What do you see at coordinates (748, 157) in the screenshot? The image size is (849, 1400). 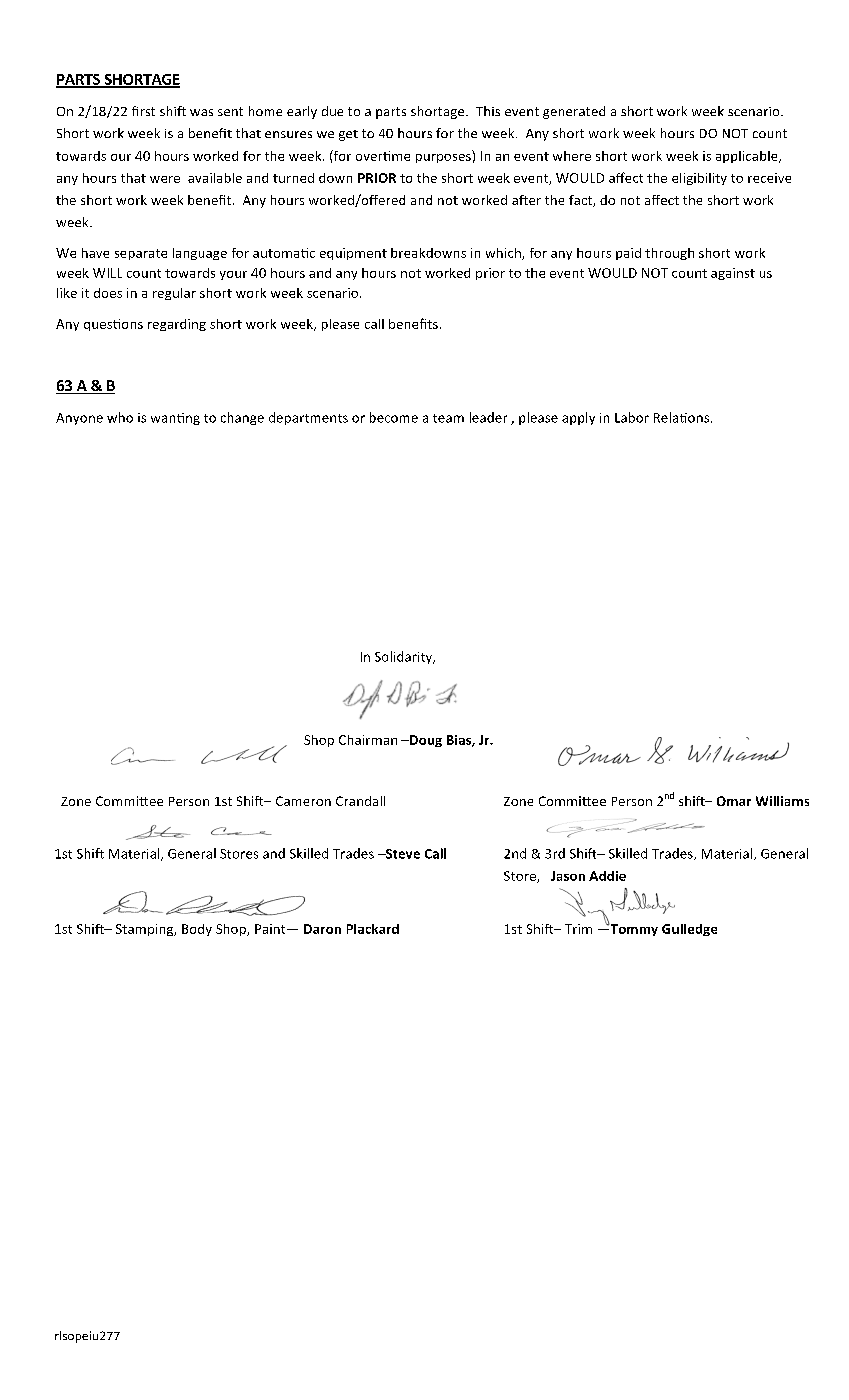 I see `applicable` at bounding box center [748, 157].
